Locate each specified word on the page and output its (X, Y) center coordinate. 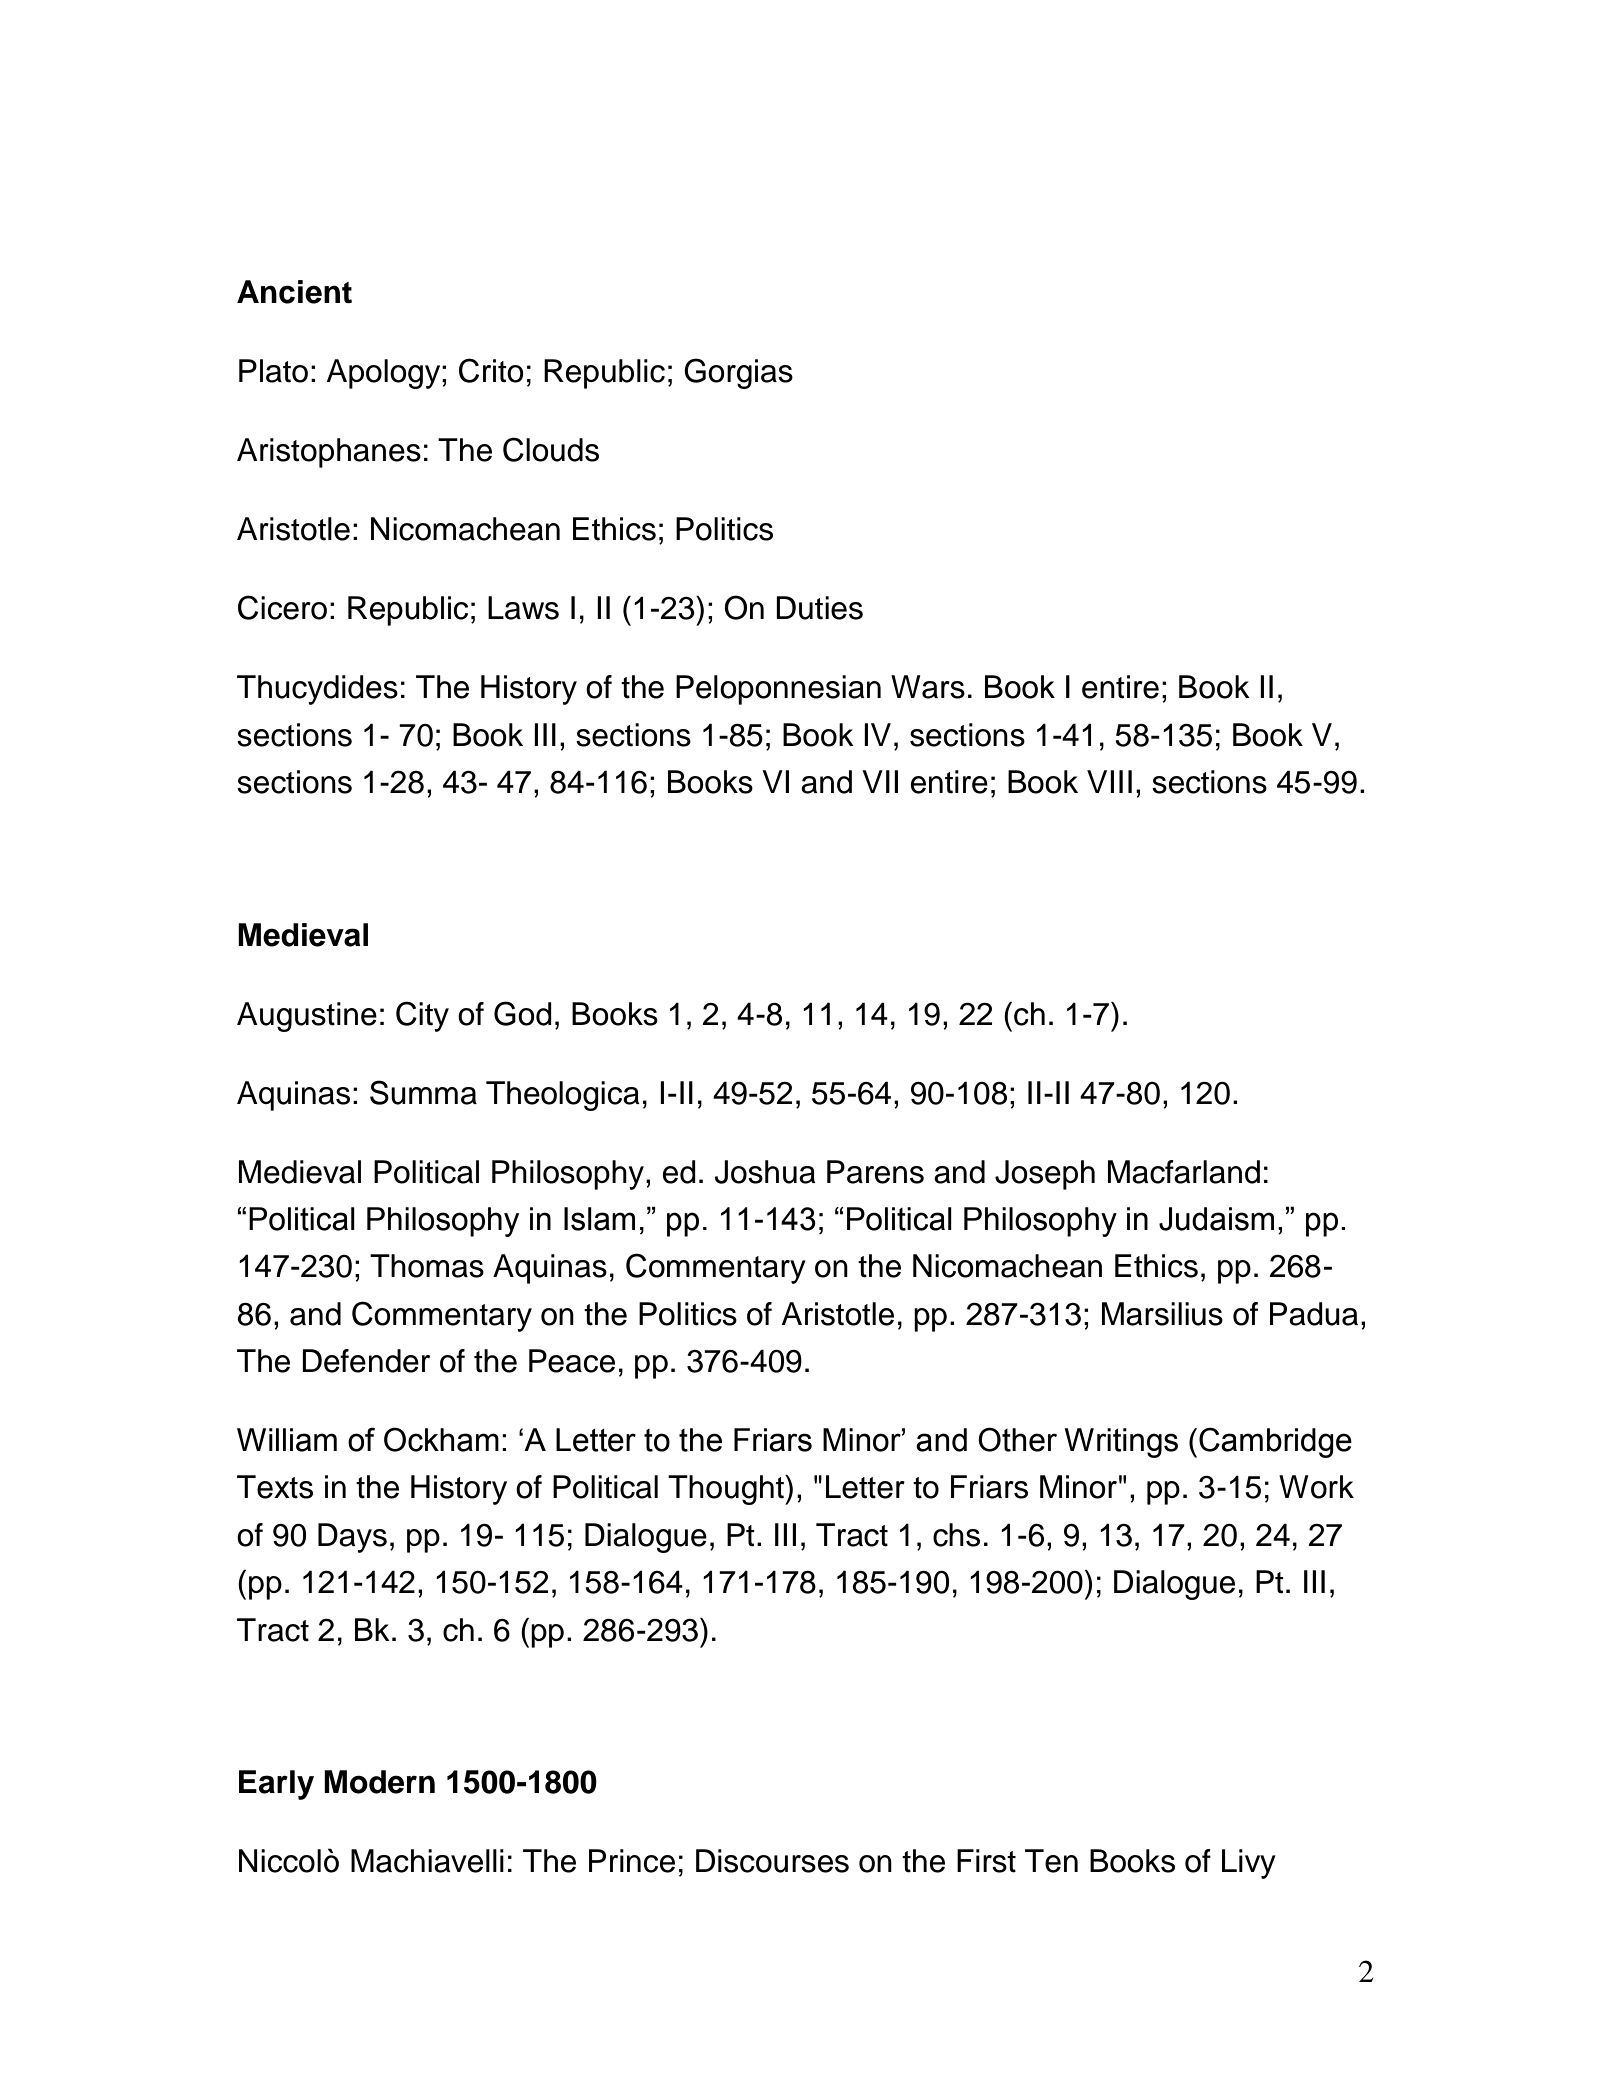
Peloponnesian (778, 690)
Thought (727, 1490)
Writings (1121, 1443)
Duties (819, 608)
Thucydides (317, 690)
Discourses (772, 1861)
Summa (423, 1092)
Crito (491, 370)
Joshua (765, 1172)
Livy (1249, 1864)
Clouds (551, 449)
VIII (1109, 781)
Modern (379, 1782)
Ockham (441, 1440)
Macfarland (1184, 1172)
